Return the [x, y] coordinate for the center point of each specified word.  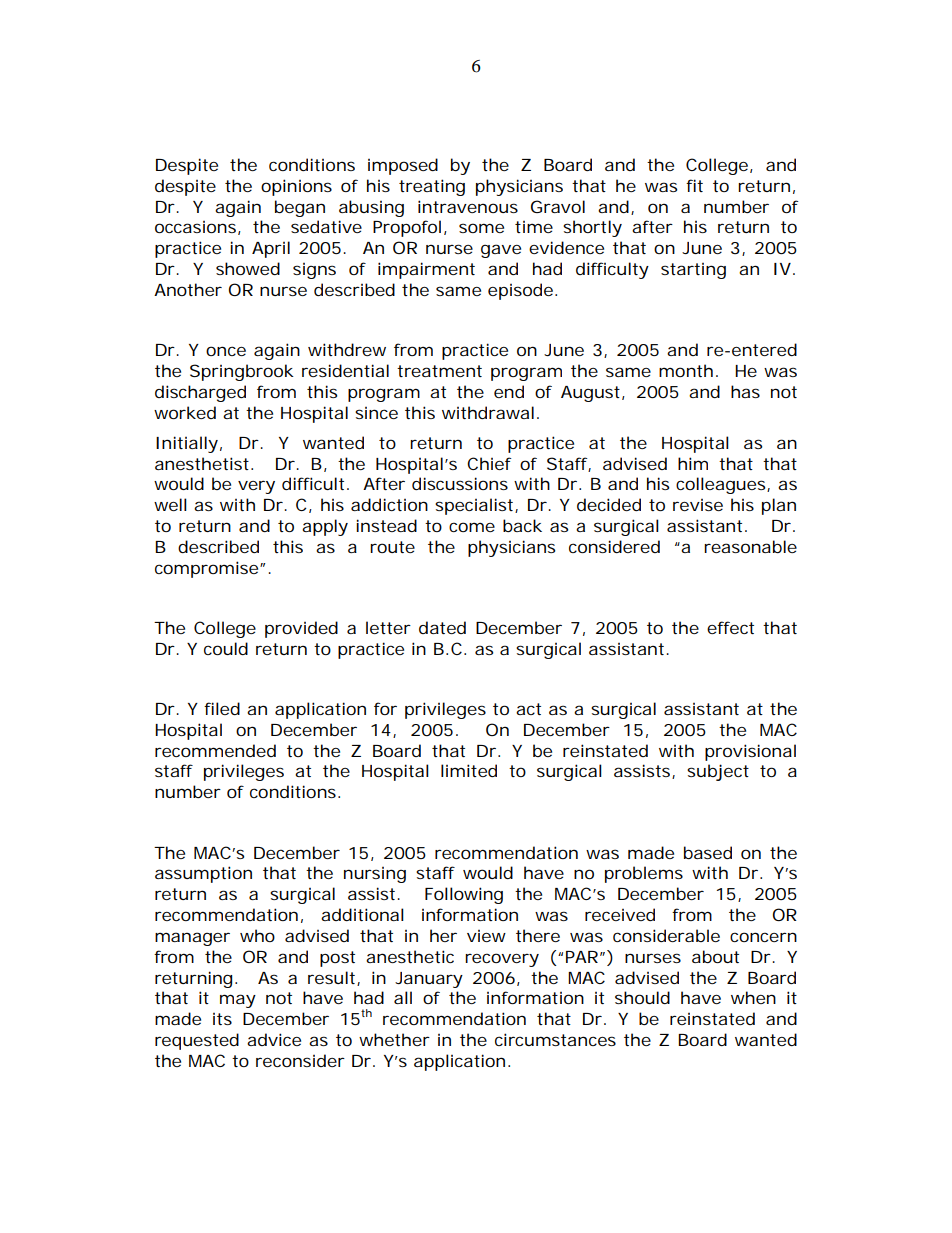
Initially [187, 444]
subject [718, 772]
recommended [215, 750]
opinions [296, 187]
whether [394, 1039]
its [222, 1019]
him [693, 463]
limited [469, 770]
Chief [489, 463]
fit [694, 185]
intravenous [468, 206]
